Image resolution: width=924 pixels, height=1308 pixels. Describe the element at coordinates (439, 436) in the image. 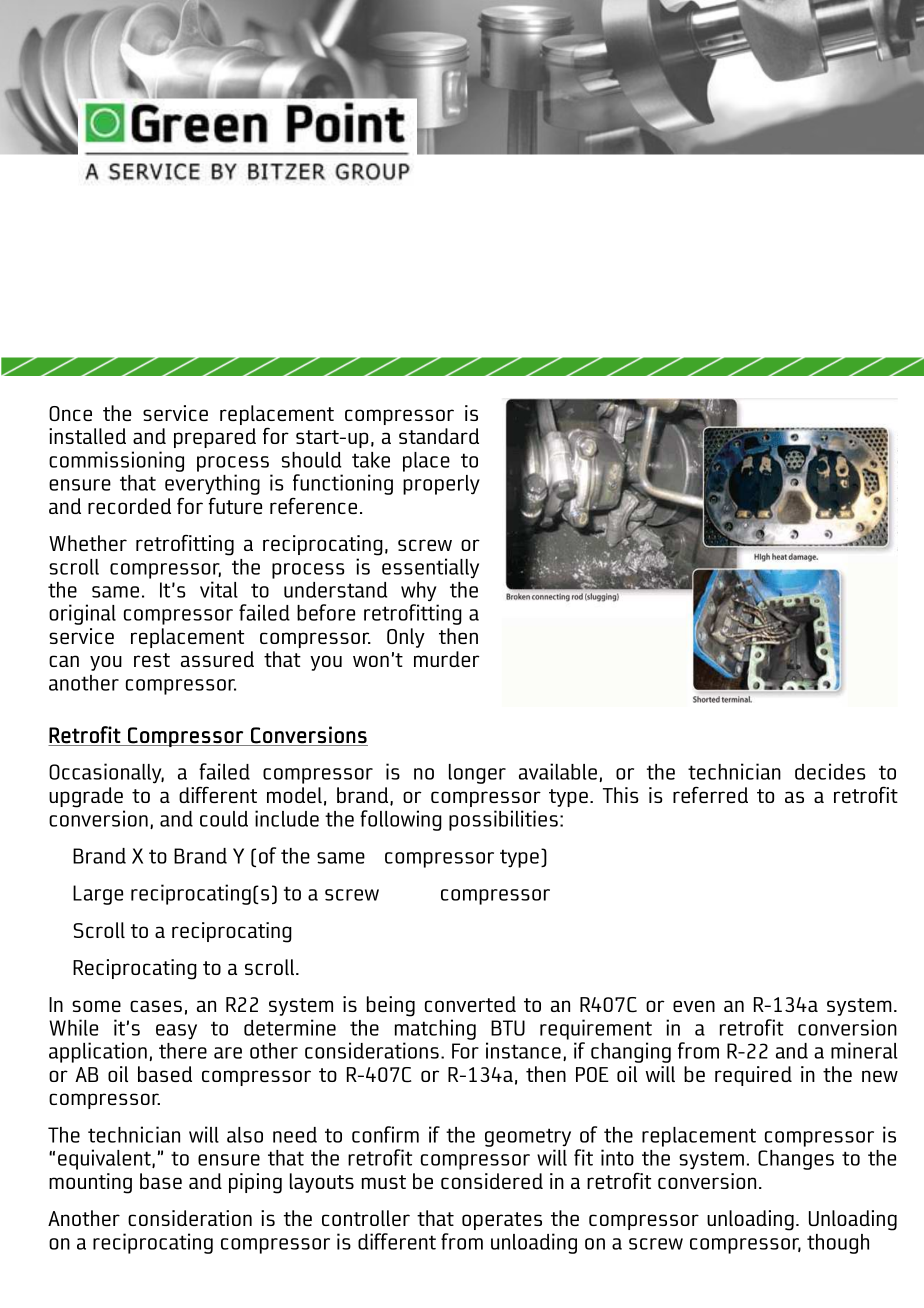

I see `standard` at that location.
